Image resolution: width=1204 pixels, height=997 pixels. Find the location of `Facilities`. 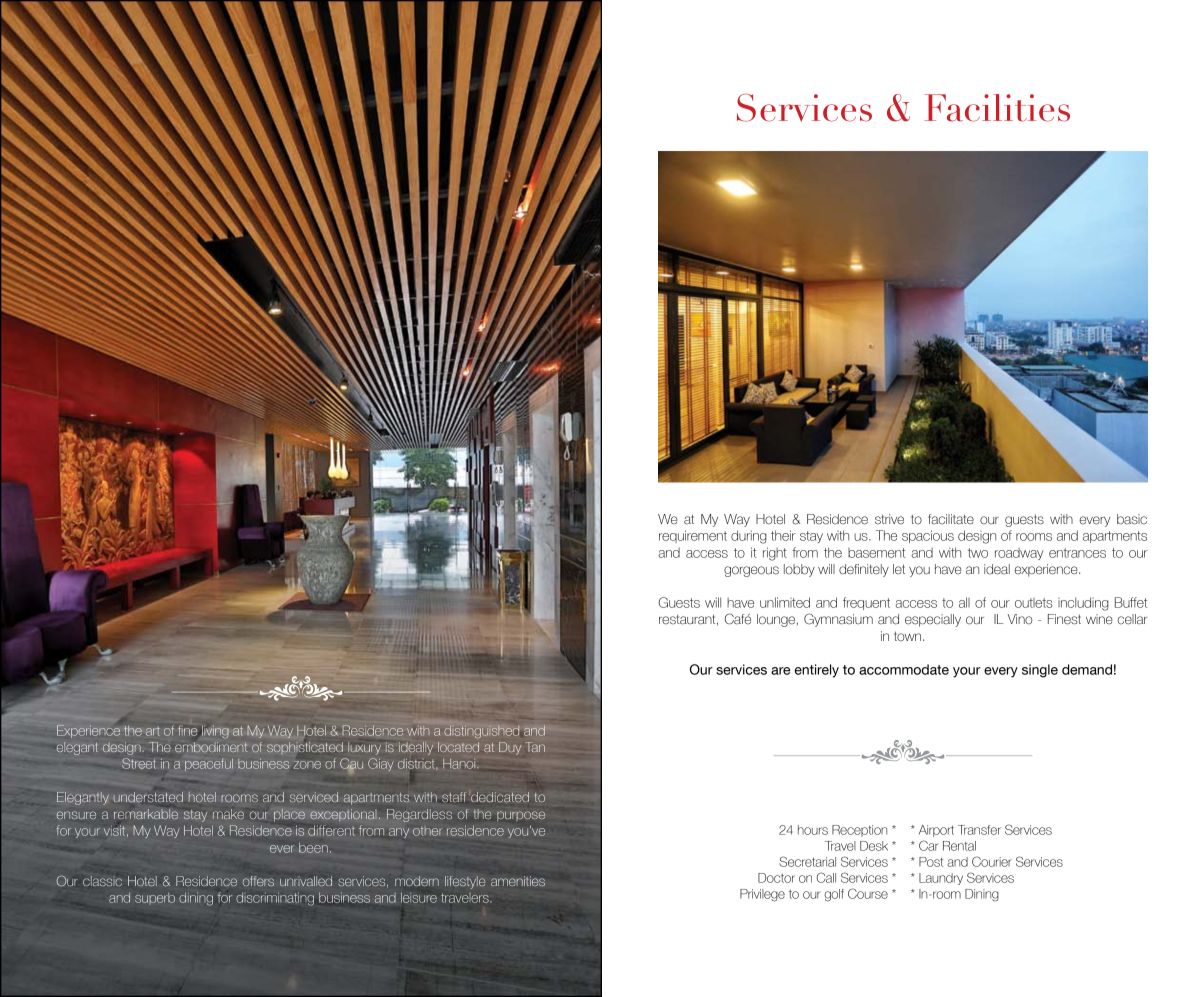

Facilities is located at coordinates (997, 108).
